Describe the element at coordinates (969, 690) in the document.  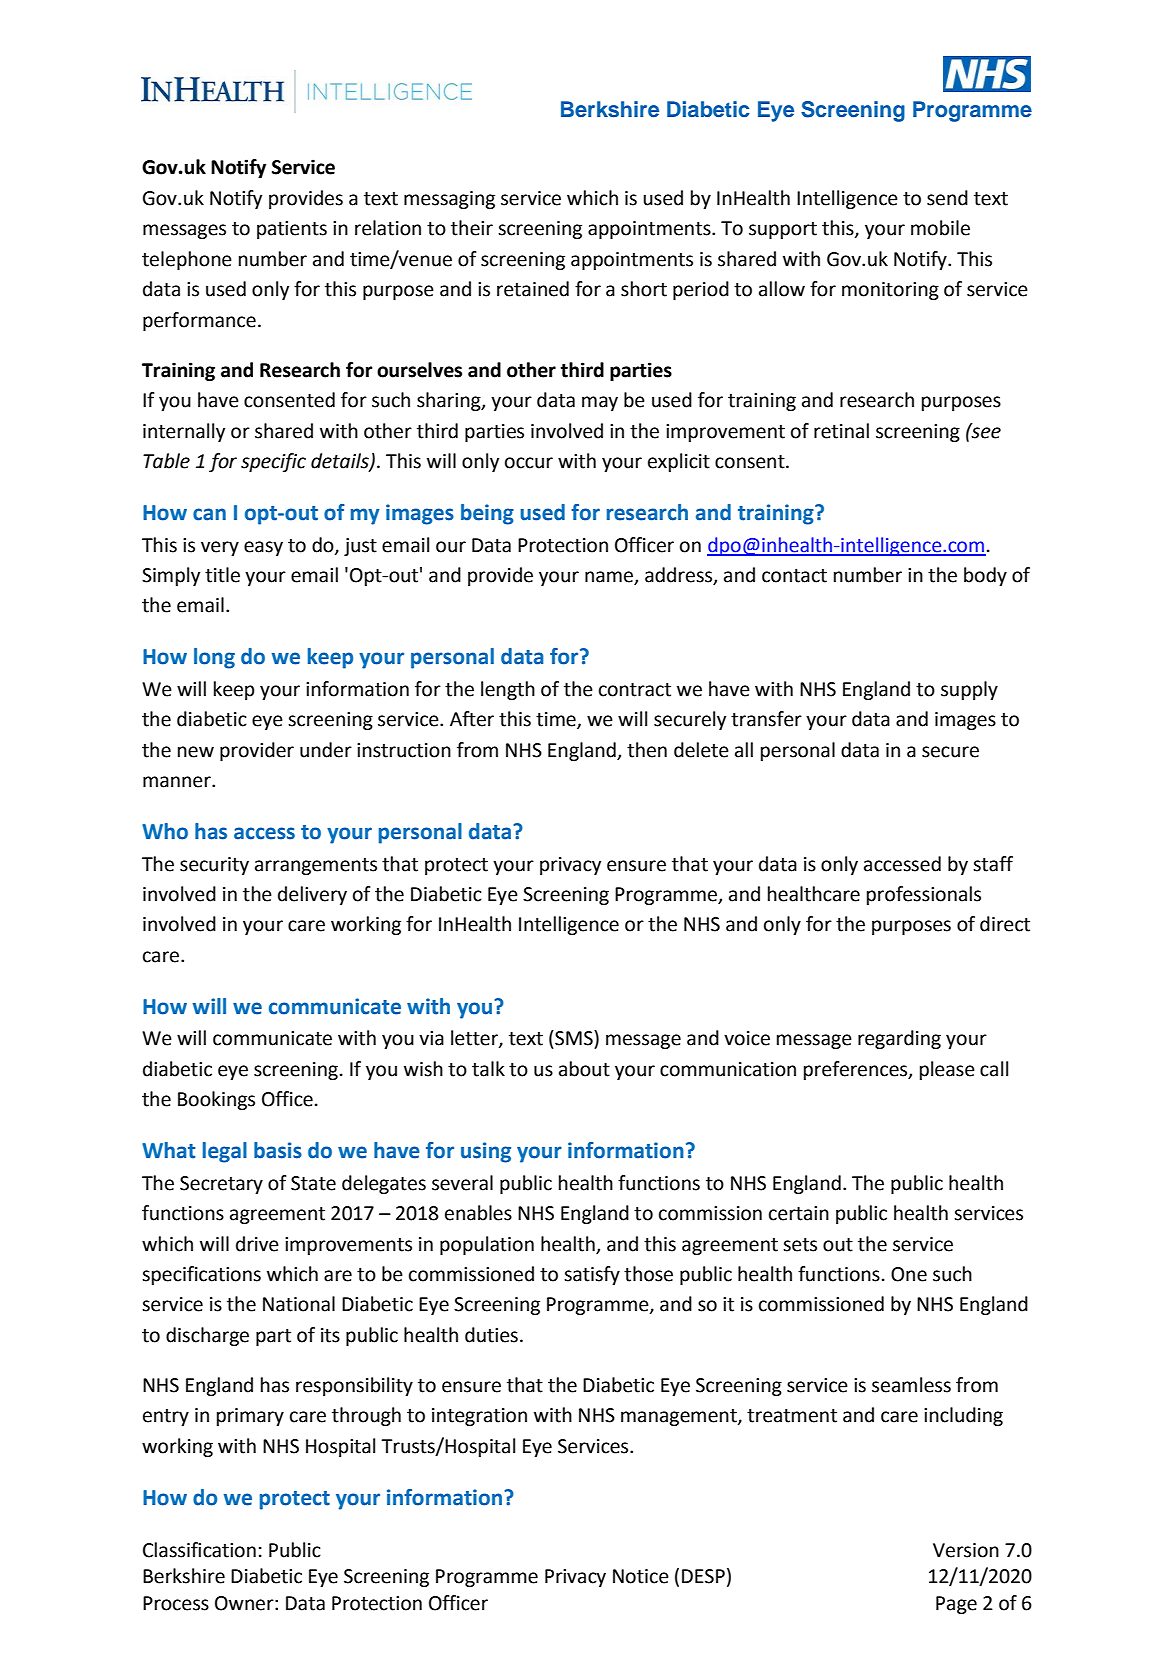
I see `supply` at that location.
